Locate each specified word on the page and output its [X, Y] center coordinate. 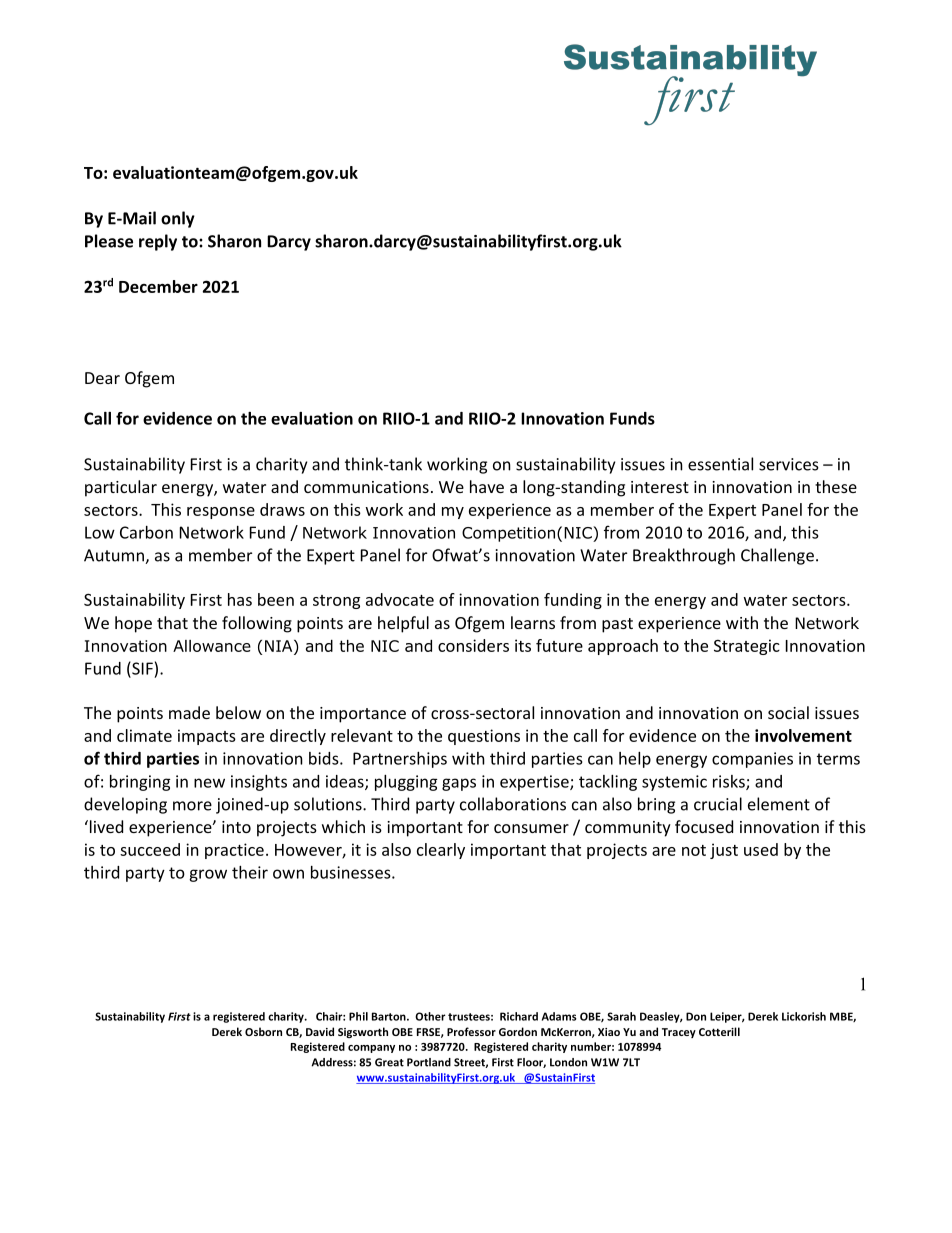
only [178, 219]
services [789, 464]
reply [158, 242]
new [209, 783]
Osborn [263, 1031]
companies [752, 760]
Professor [471, 1031]
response [221, 513]
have [487, 486]
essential [720, 464]
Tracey [679, 1033]
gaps [459, 784]
